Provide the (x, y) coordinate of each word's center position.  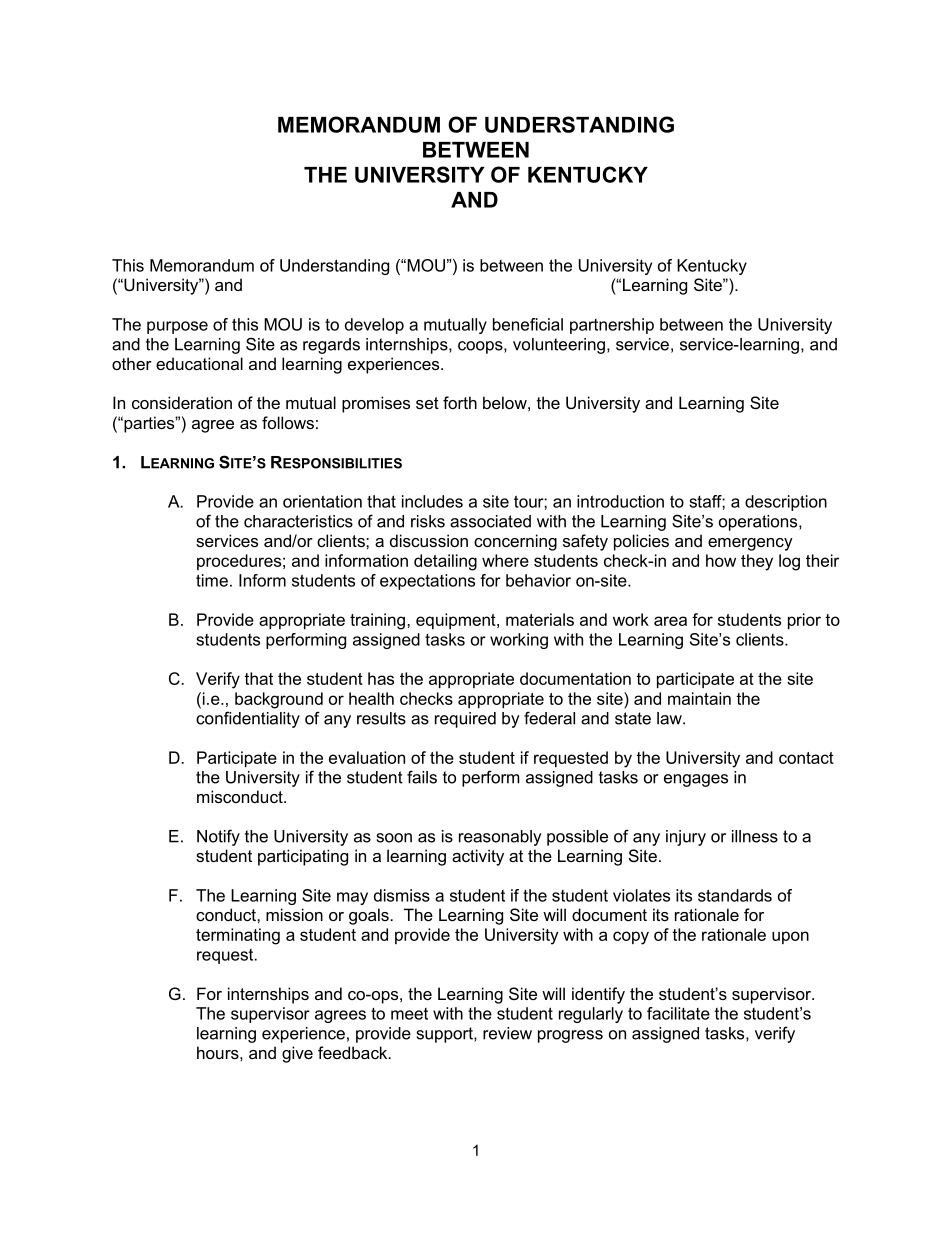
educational (199, 363)
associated (490, 521)
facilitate (678, 1013)
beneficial (528, 324)
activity (478, 857)
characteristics (298, 521)
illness (755, 836)
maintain (699, 698)
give (297, 1054)
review (507, 1033)
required (465, 720)
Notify (218, 837)
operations (759, 523)
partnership (612, 326)
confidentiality (248, 719)
